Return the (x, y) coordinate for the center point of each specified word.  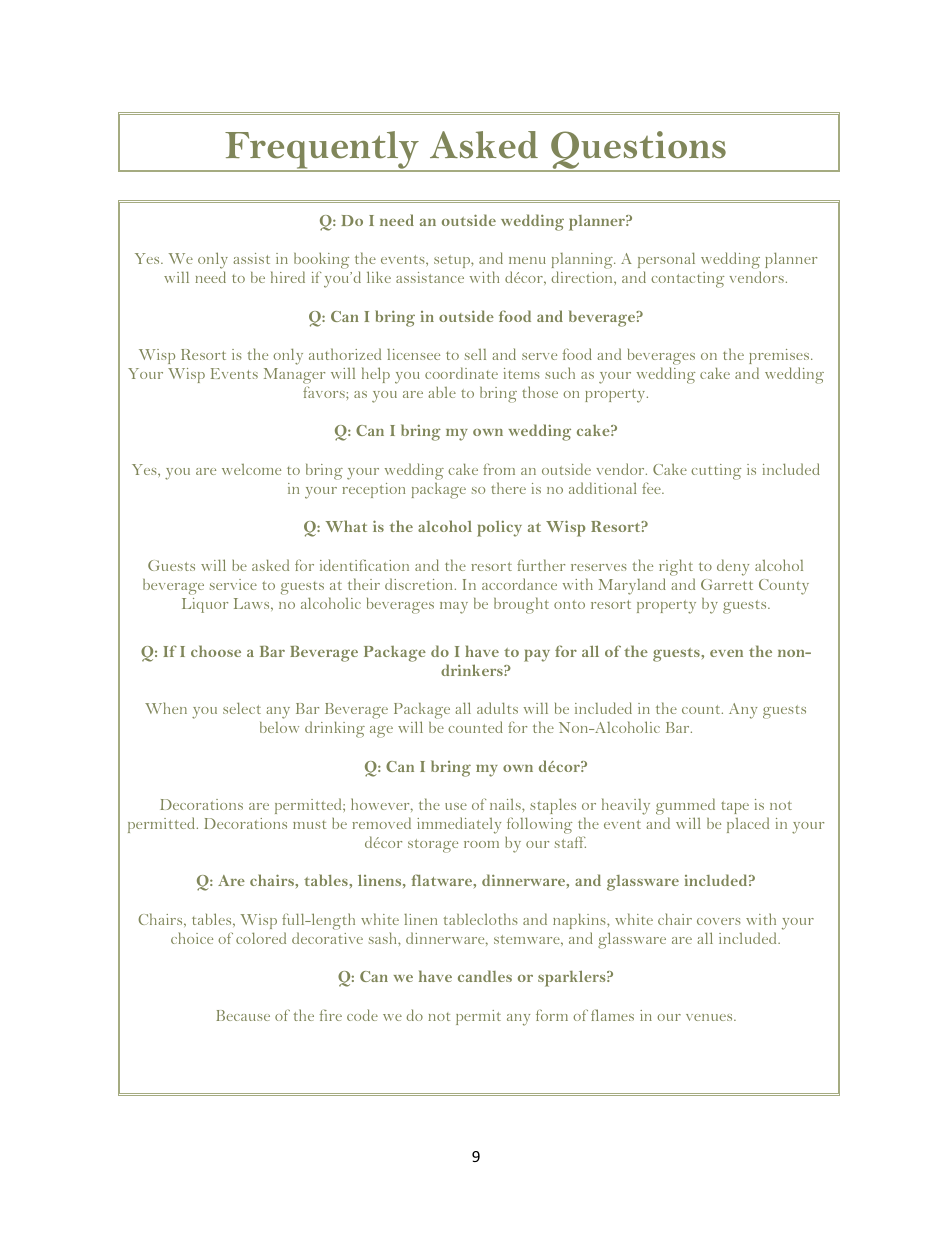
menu (527, 260)
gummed (685, 806)
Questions (638, 151)
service (233, 584)
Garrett (727, 584)
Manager (294, 377)
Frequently (322, 151)
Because (243, 1015)
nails (506, 804)
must (309, 824)
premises (780, 356)
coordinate (461, 373)
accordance (519, 584)
